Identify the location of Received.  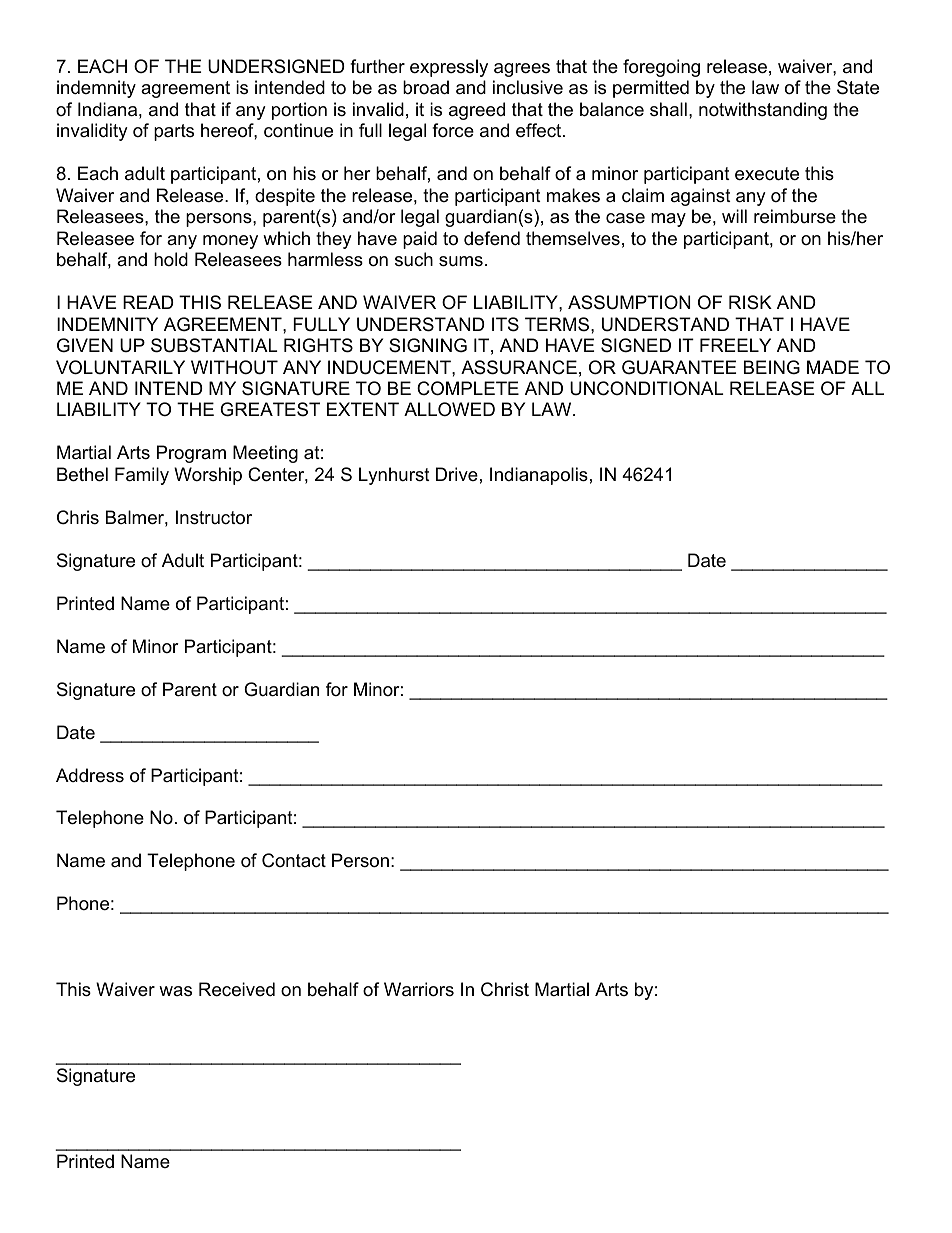
(237, 989).
